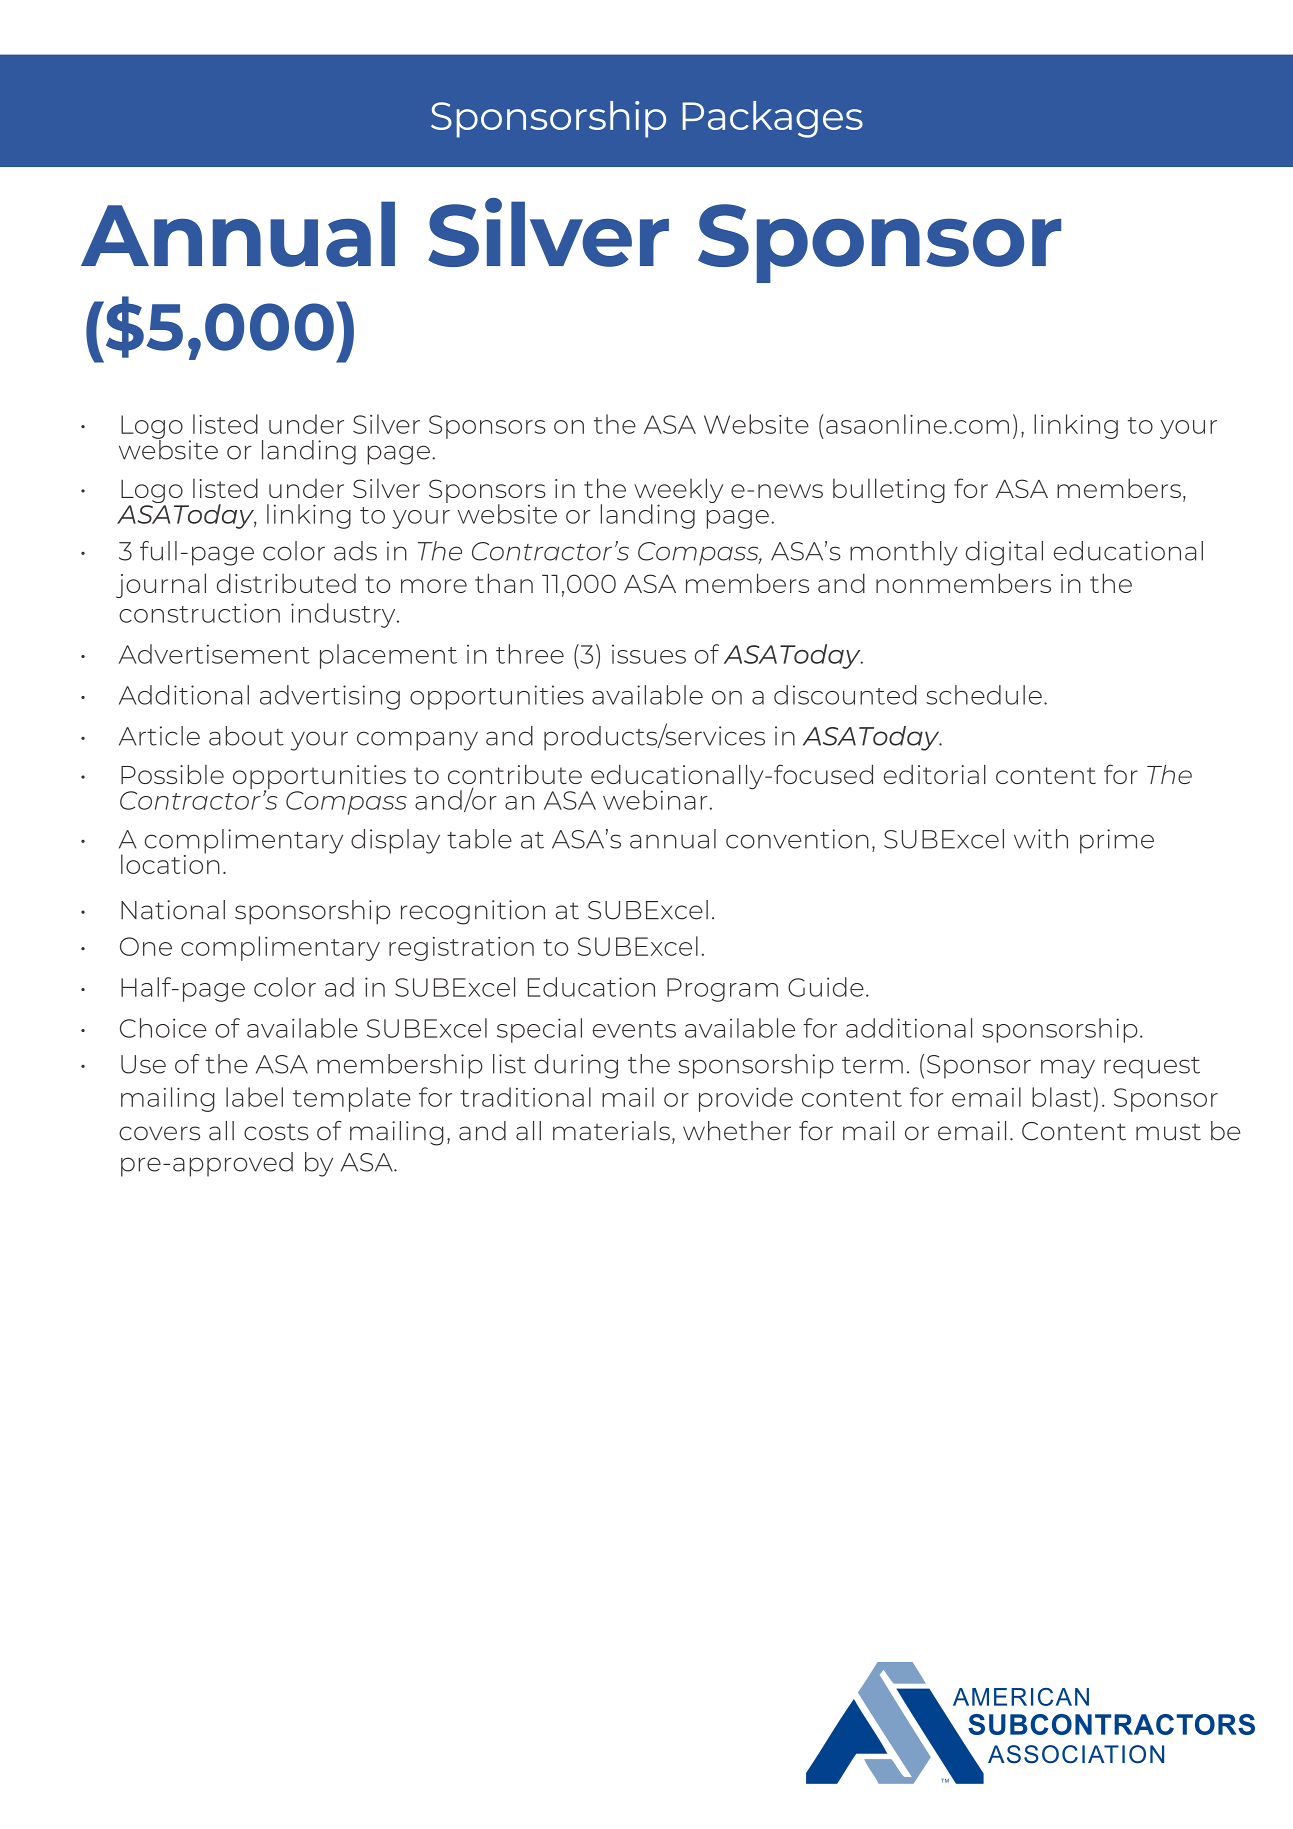 The height and width of the document is (1829, 1293). Describe the element at coordinates (773, 119) in the document. I see `Packages` at that location.
